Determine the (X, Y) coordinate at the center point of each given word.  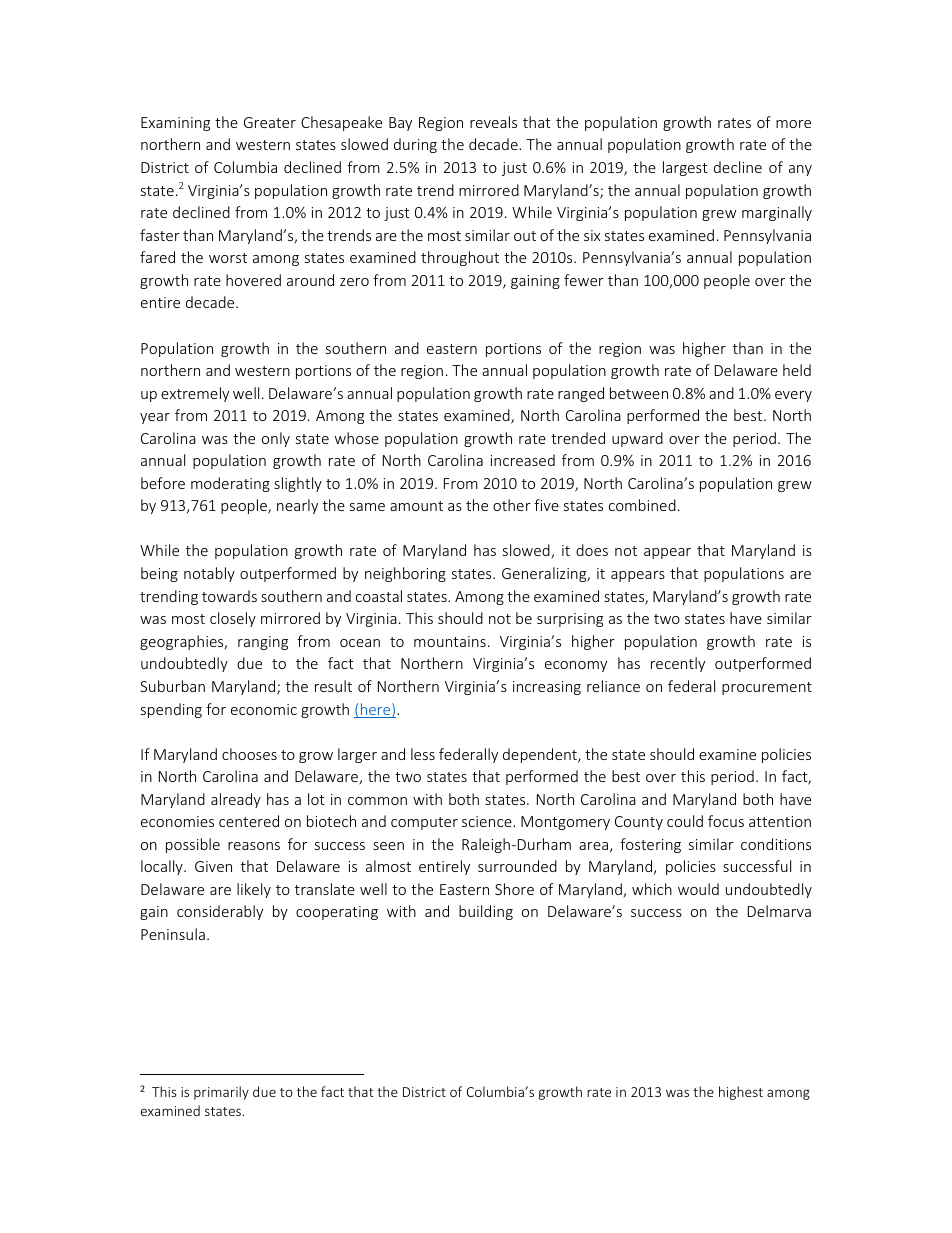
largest (685, 168)
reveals (493, 122)
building (486, 912)
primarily (221, 1093)
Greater (270, 122)
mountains (450, 641)
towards (229, 596)
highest (741, 1093)
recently (678, 664)
